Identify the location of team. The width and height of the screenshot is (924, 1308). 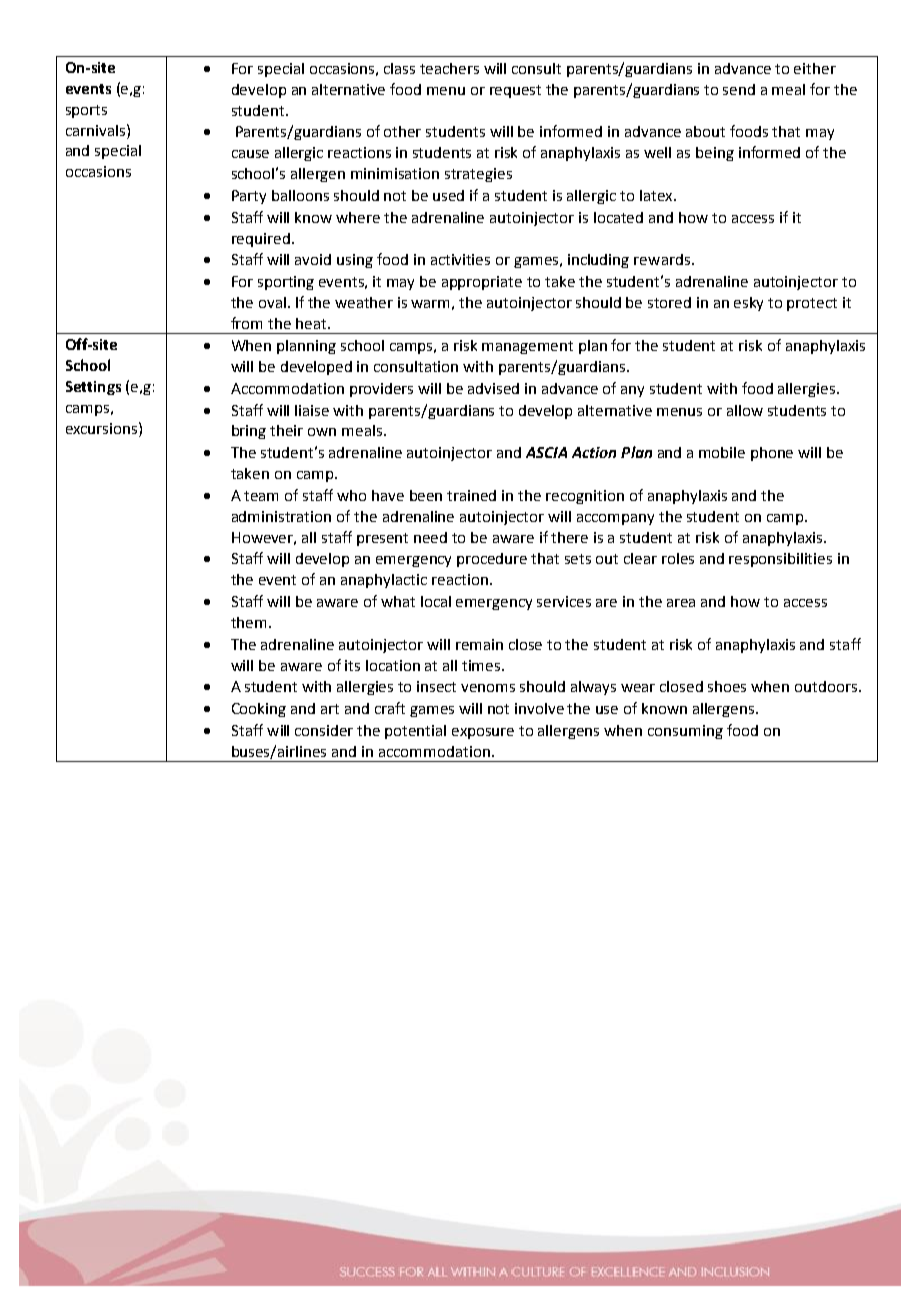
(261, 496).
